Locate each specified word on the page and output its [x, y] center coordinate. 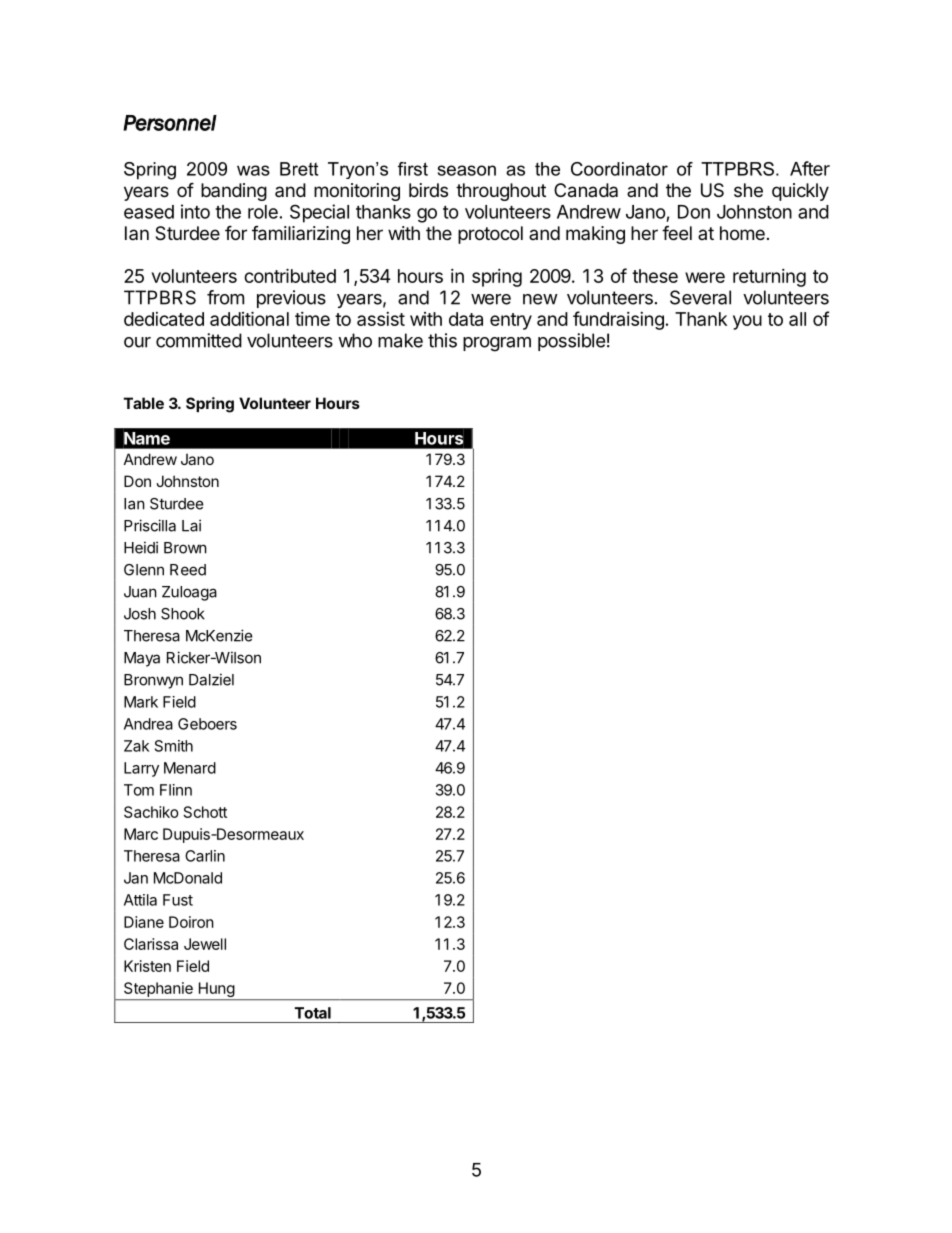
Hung [216, 991]
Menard [190, 768]
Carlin [205, 856]
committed [199, 340]
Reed [188, 570]
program [497, 344]
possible [571, 342]
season [467, 170]
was [253, 170]
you [747, 322]
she [748, 190]
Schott [205, 812]
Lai [191, 525]
